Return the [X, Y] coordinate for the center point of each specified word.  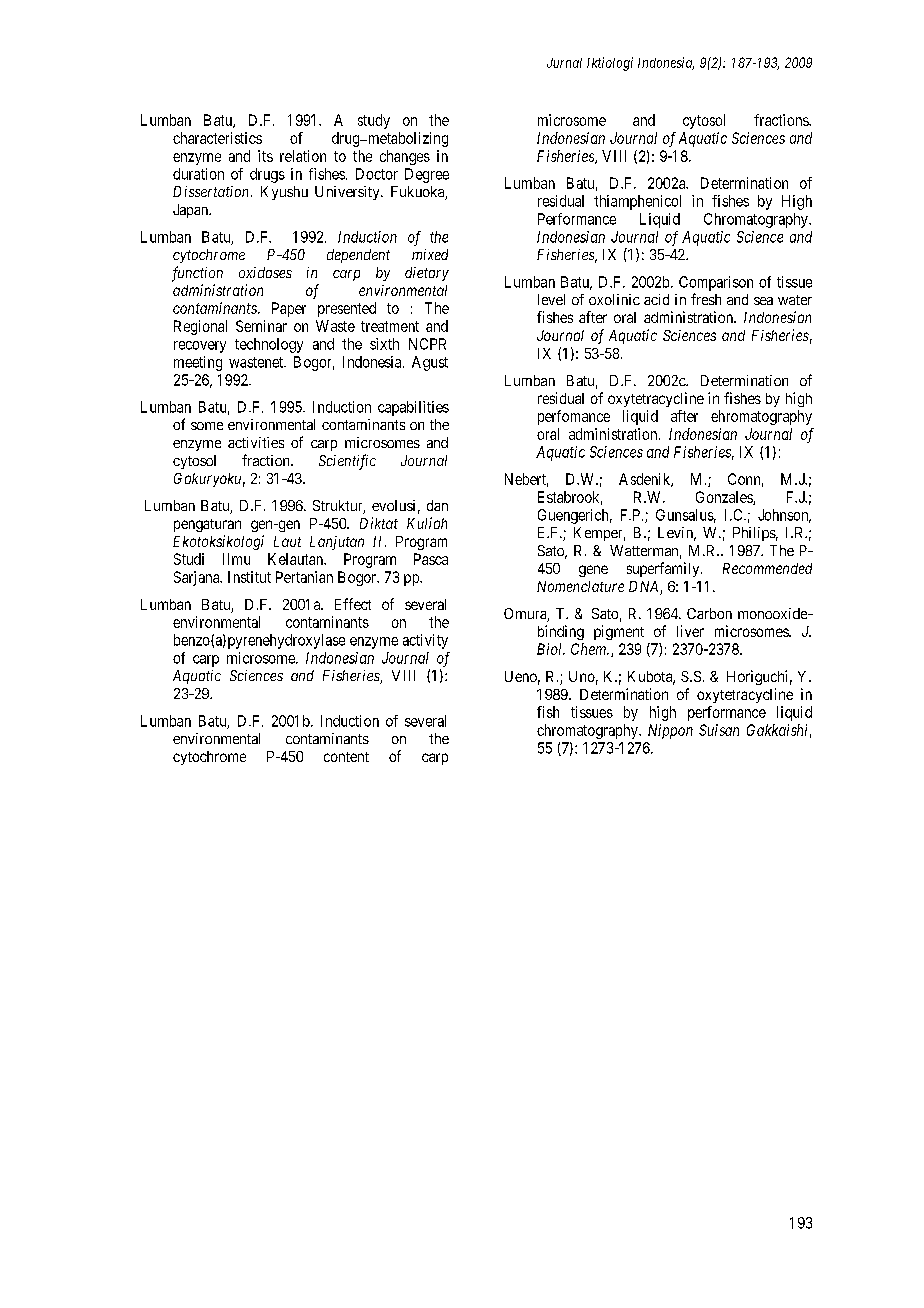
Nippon [670, 731]
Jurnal [564, 63]
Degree [427, 175]
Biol [551, 649]
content [346, 757]
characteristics [217, 138]
